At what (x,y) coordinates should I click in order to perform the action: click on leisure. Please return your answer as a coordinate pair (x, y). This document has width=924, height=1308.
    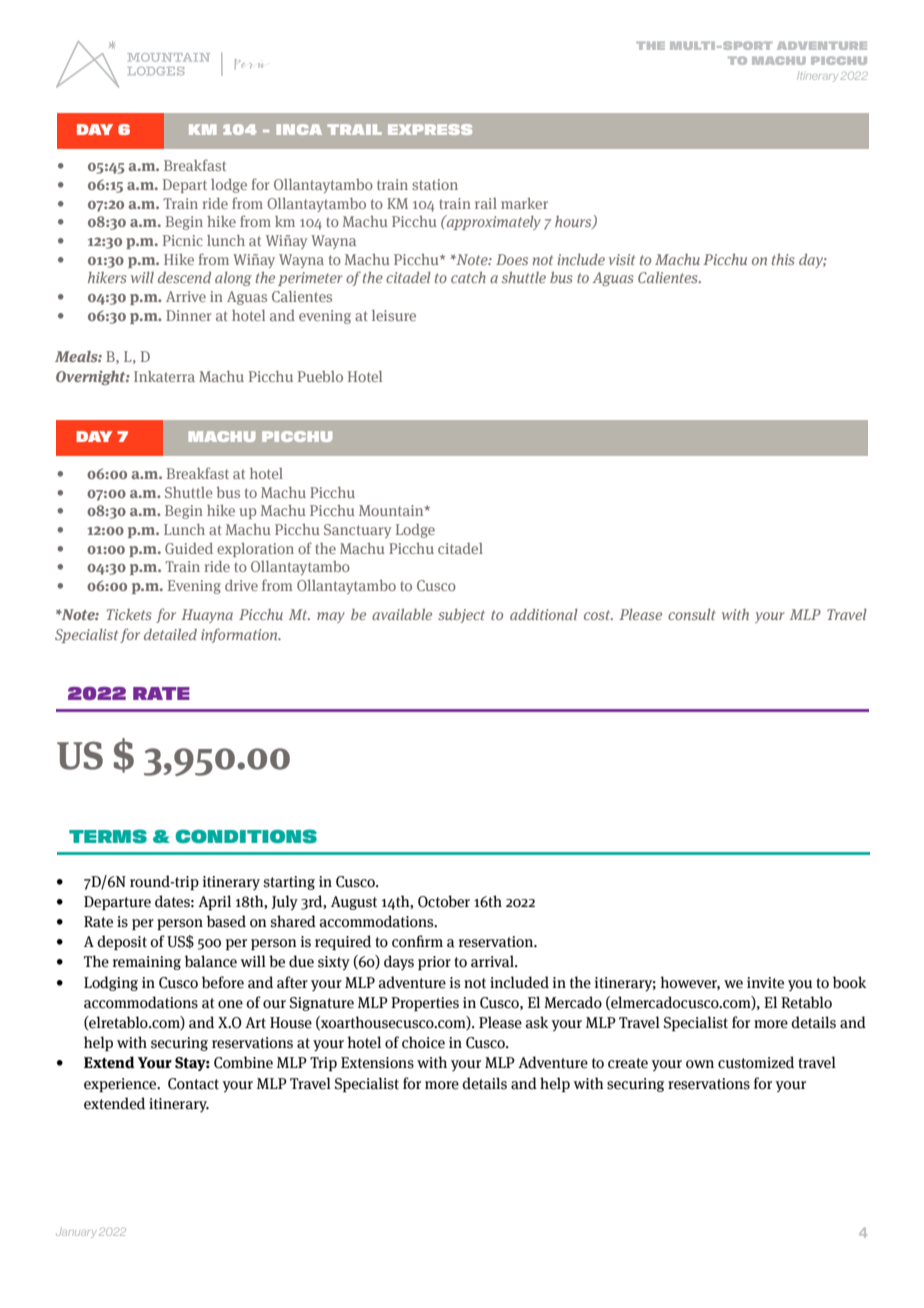
    Looking at the image, I should click on (394, 315).
